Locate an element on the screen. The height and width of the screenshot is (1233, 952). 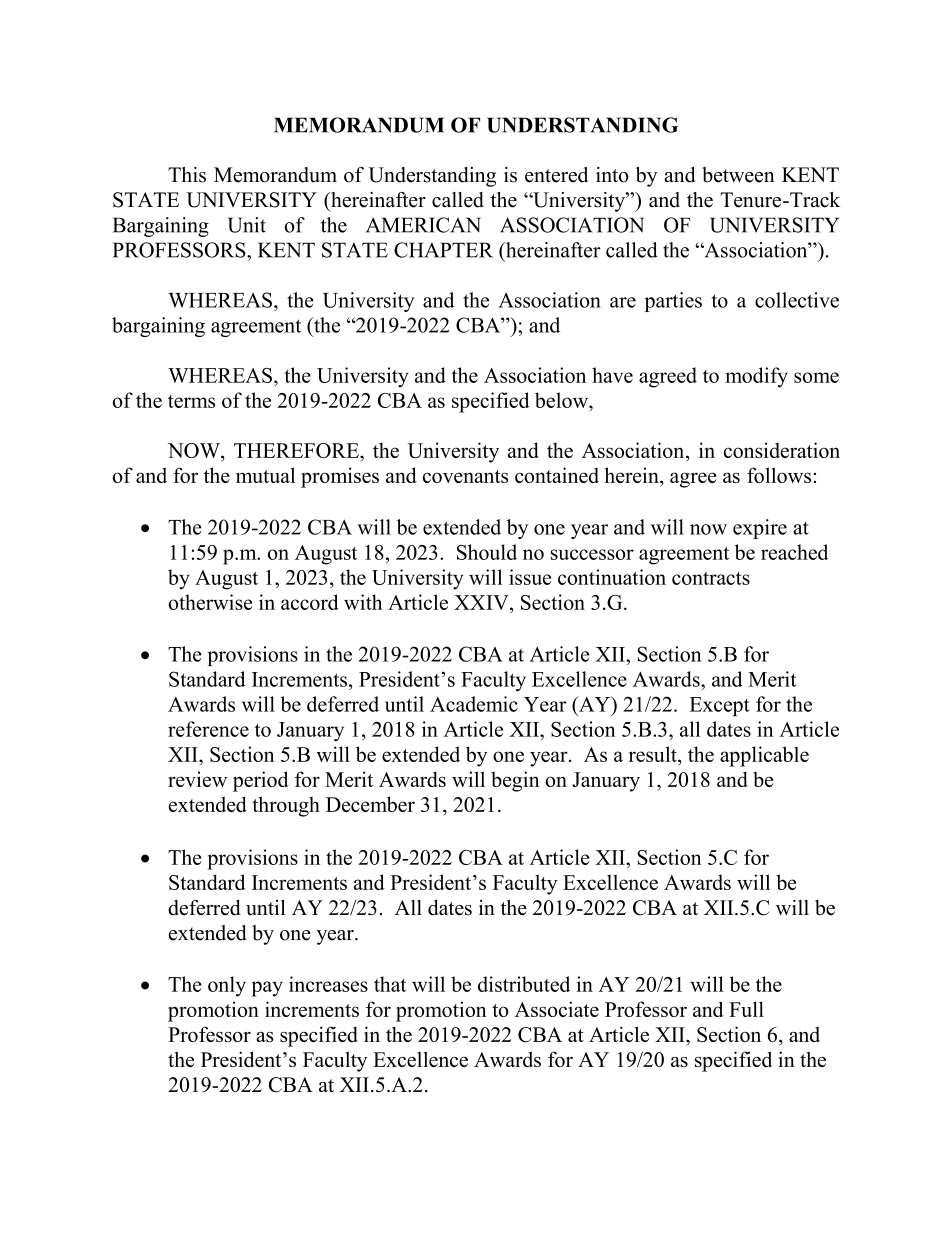
entered is located at coordinates (556, 175).
